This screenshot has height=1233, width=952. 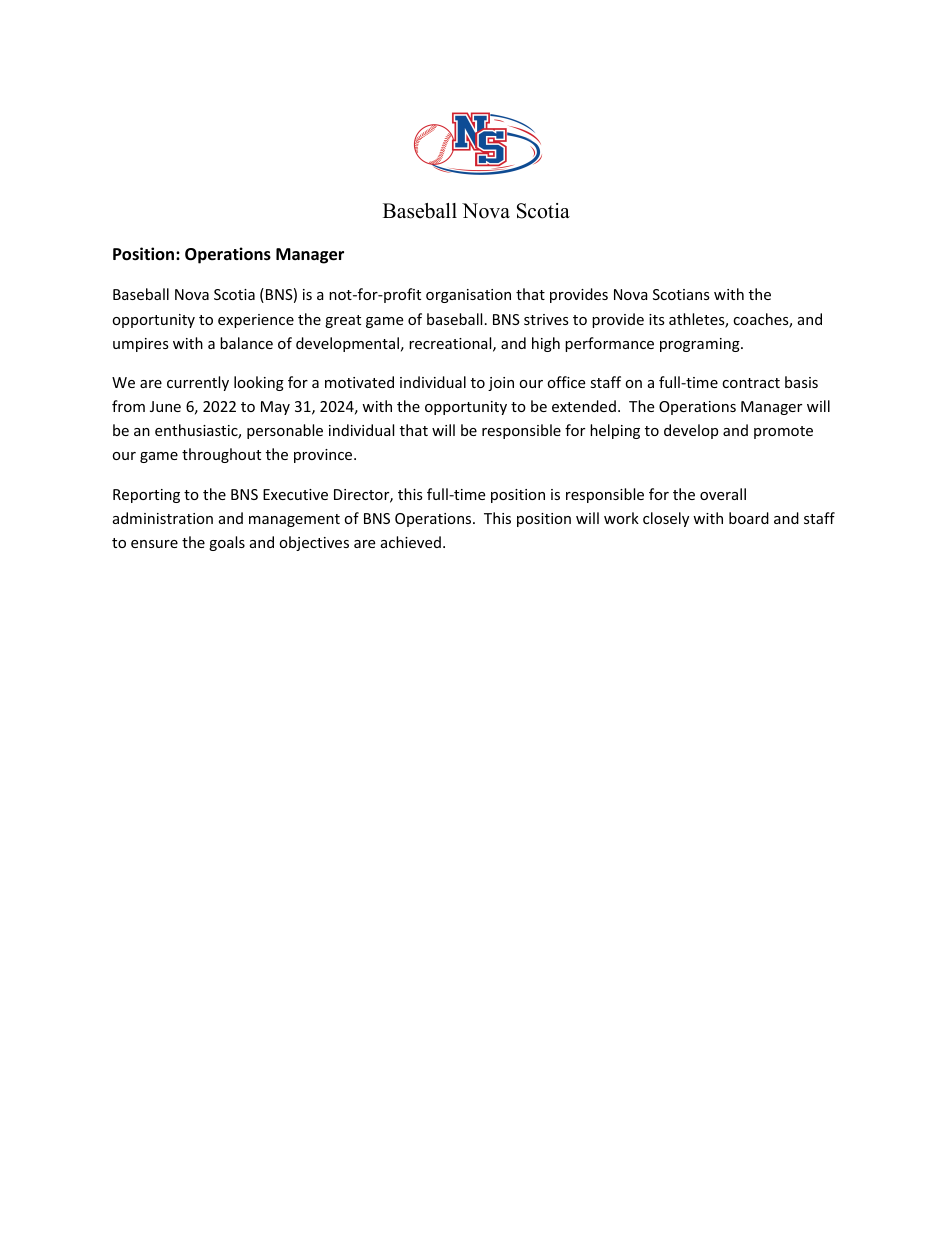 I want to click on organisation, so click(x=468, y=296).
